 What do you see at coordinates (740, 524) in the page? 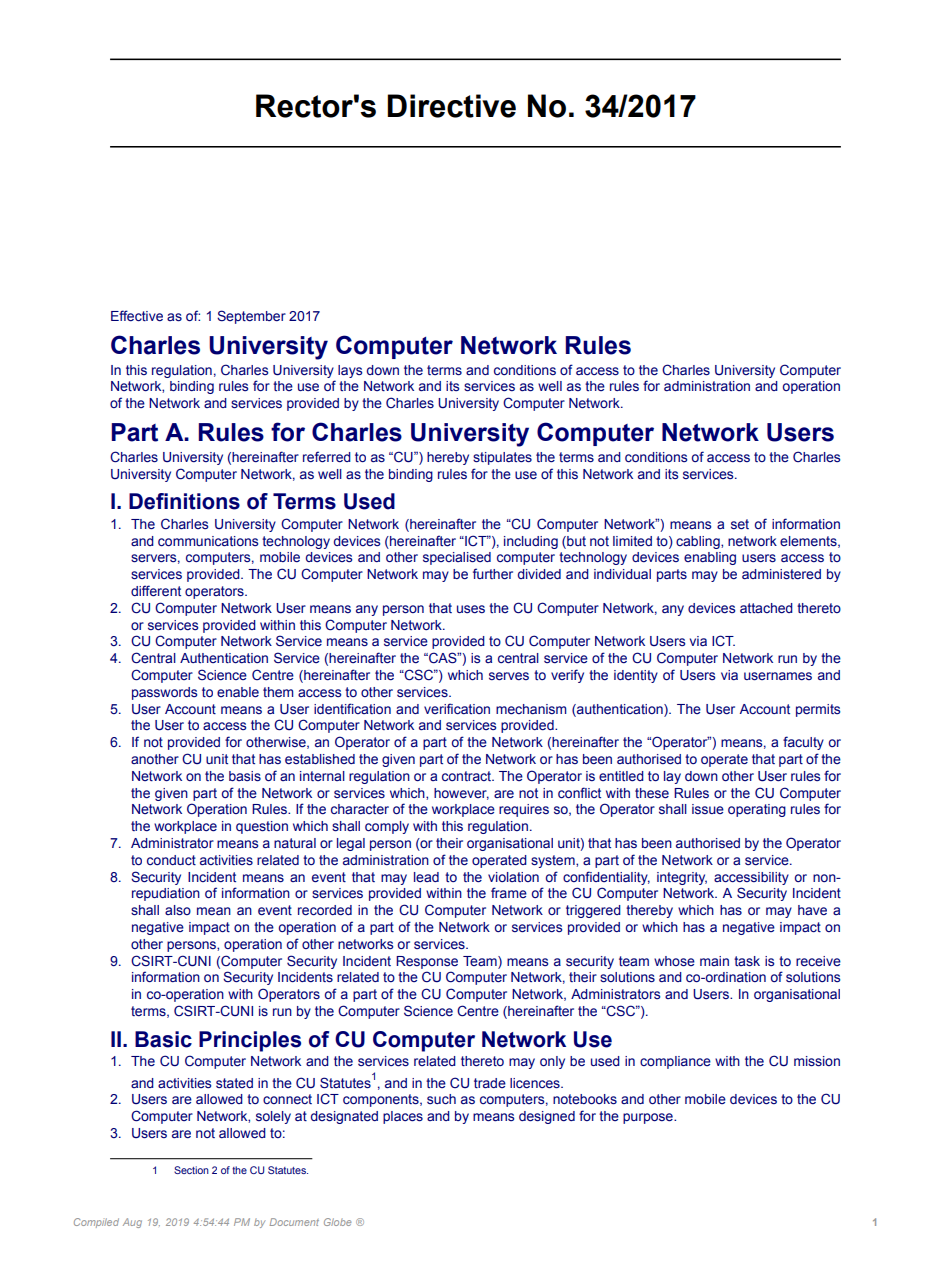
I see `set` at bounding box center [740, 524].
